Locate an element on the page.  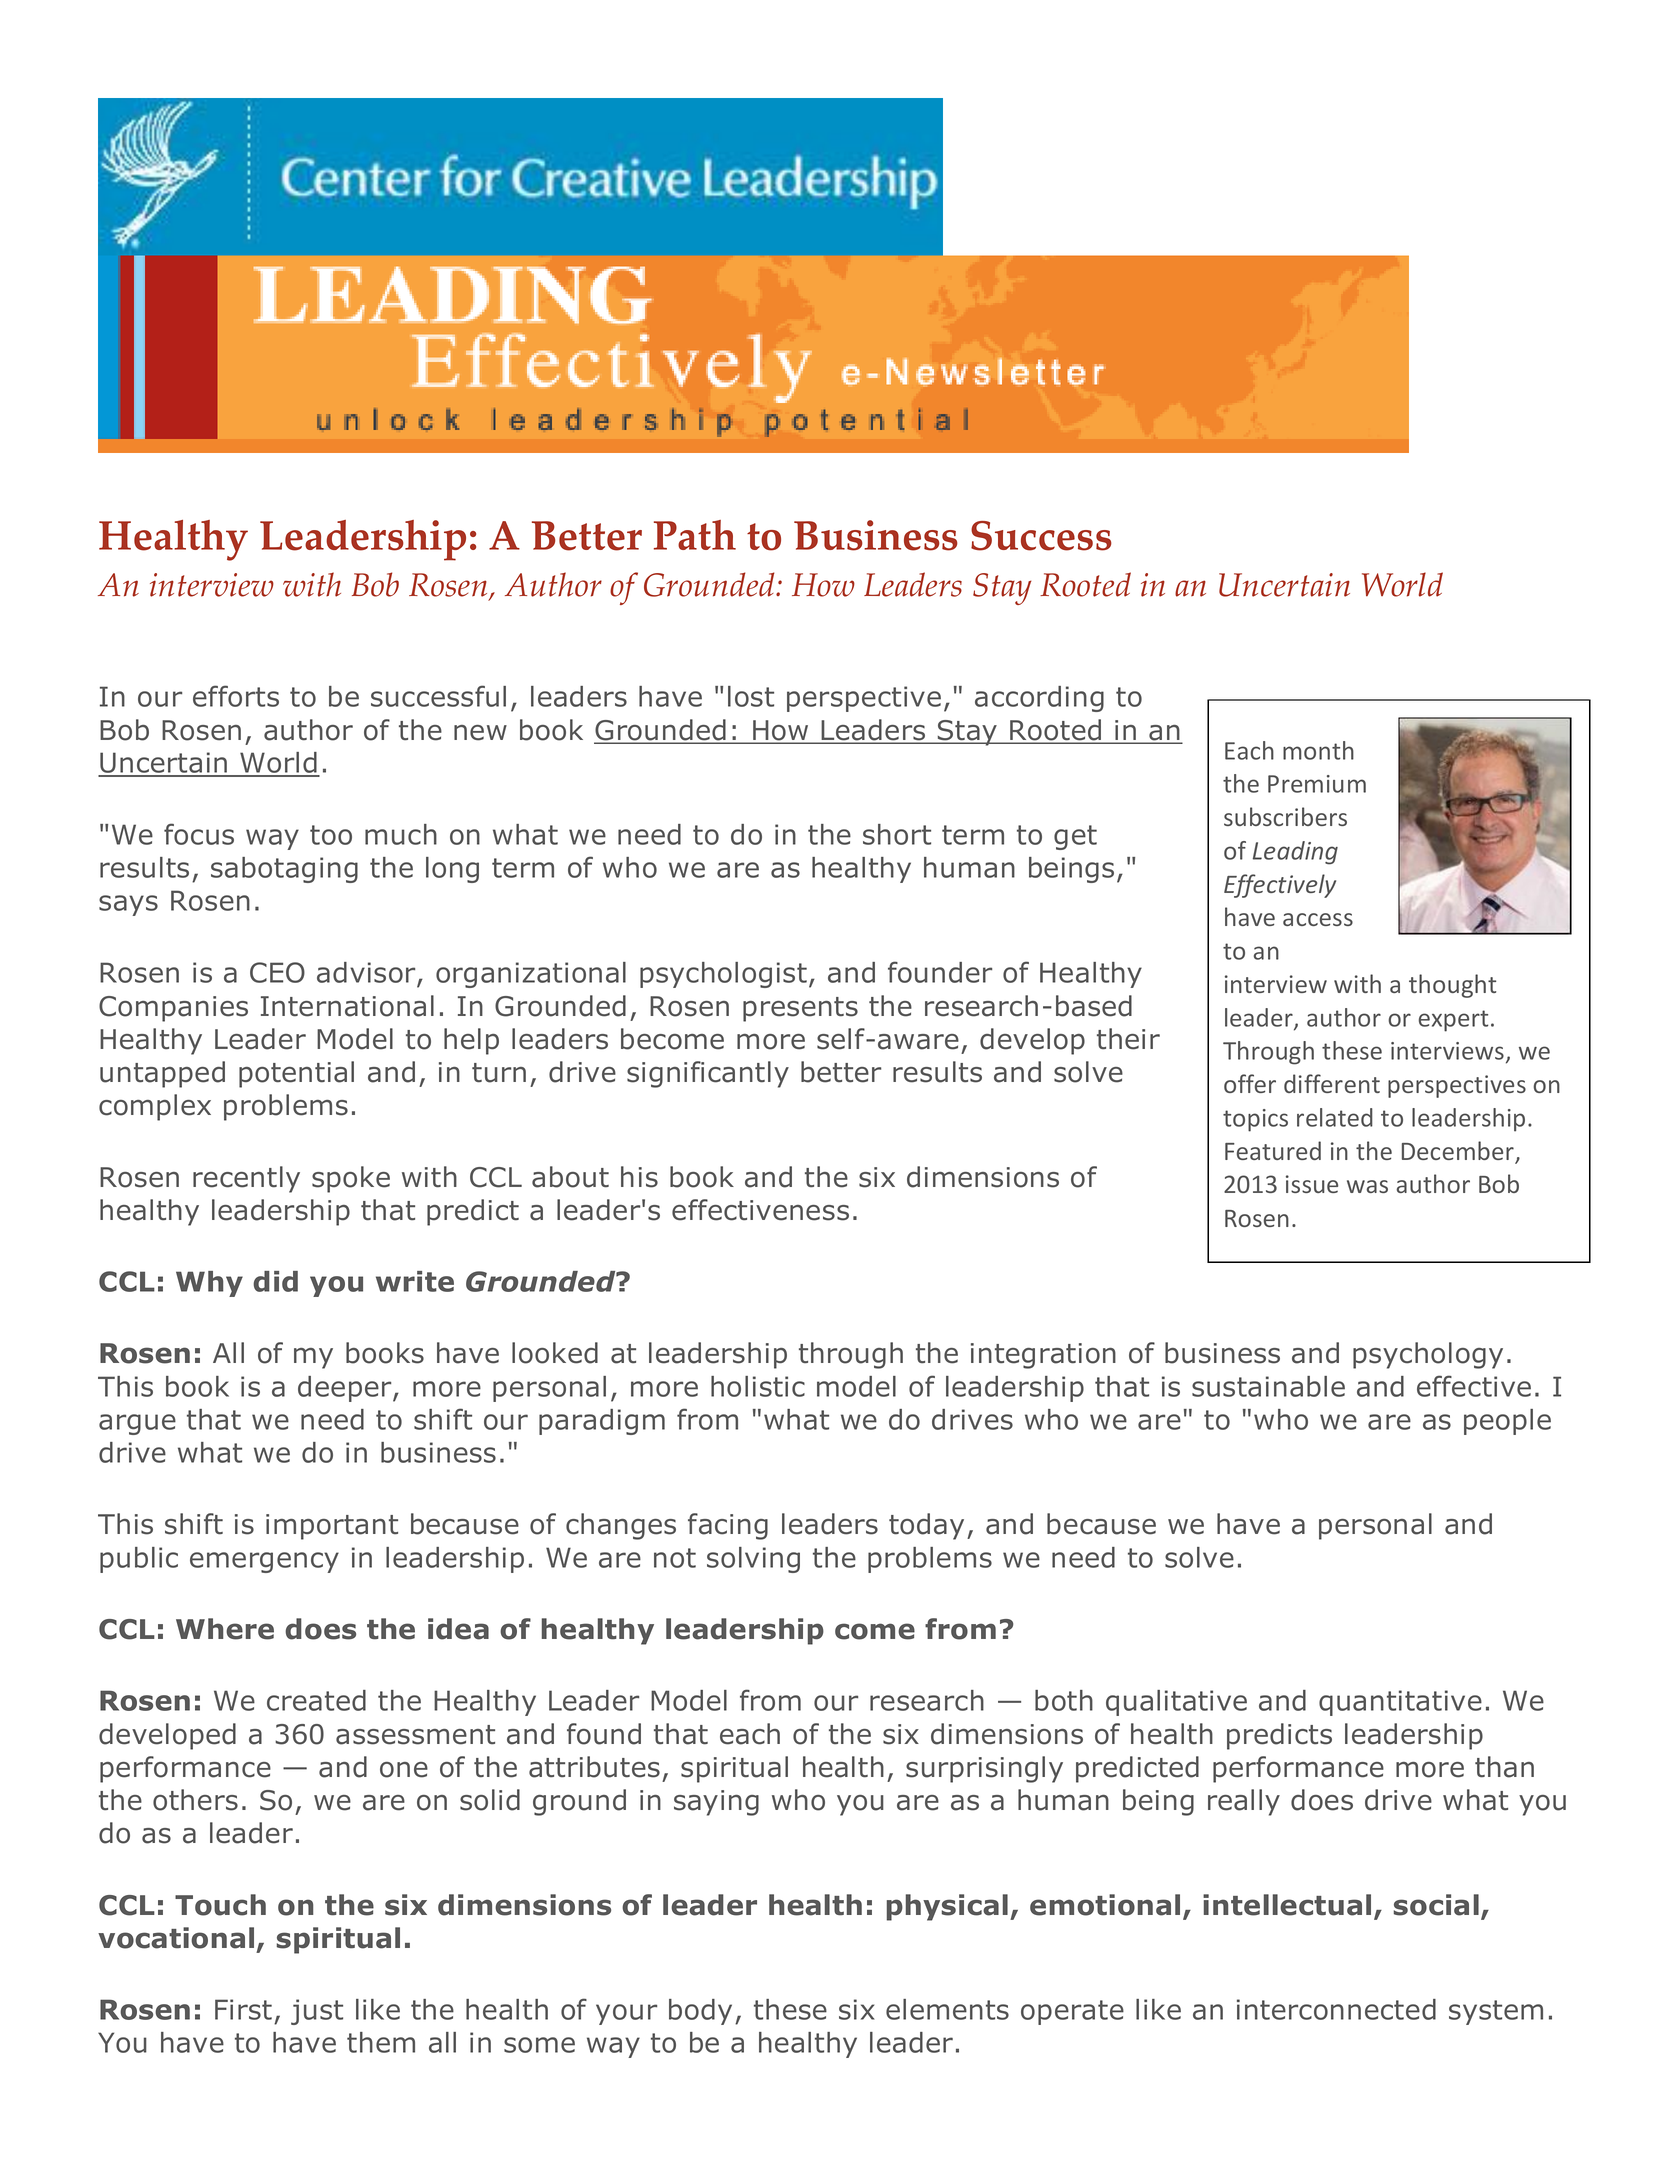
access is located at coordinates (1318, 919).
